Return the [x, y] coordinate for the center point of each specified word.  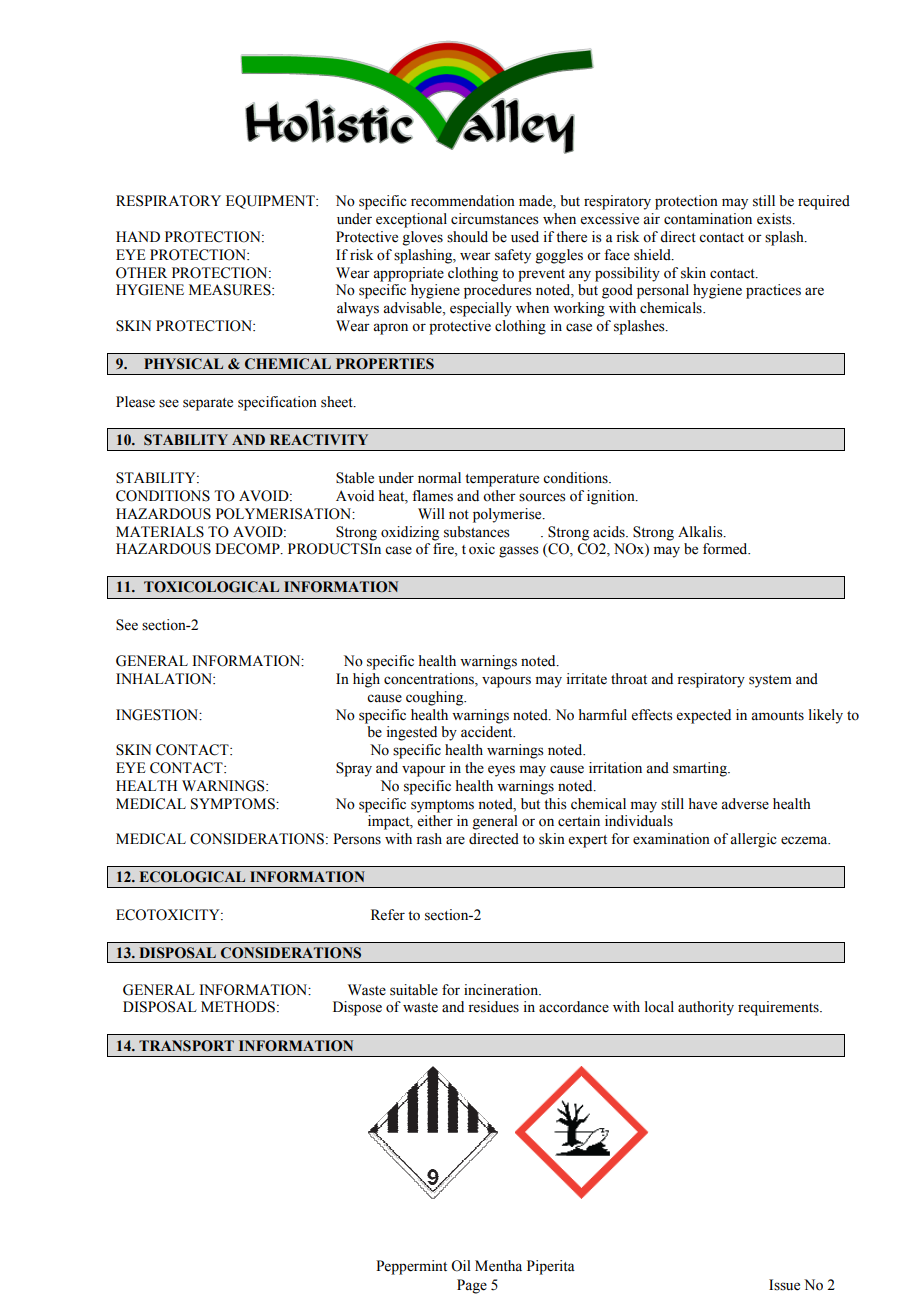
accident [488, 732]
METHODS [238, 1007]
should [467, 237]
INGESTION [158, 715]
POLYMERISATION [285, 514]
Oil [461, 1266]
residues [493, 1007]
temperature [502, 480]
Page [472, 1286]
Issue [784, 1285]
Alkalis [701, 532]
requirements [779, 1008]
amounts [777, 716]
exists [775, 219]
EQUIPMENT [271, 202]
